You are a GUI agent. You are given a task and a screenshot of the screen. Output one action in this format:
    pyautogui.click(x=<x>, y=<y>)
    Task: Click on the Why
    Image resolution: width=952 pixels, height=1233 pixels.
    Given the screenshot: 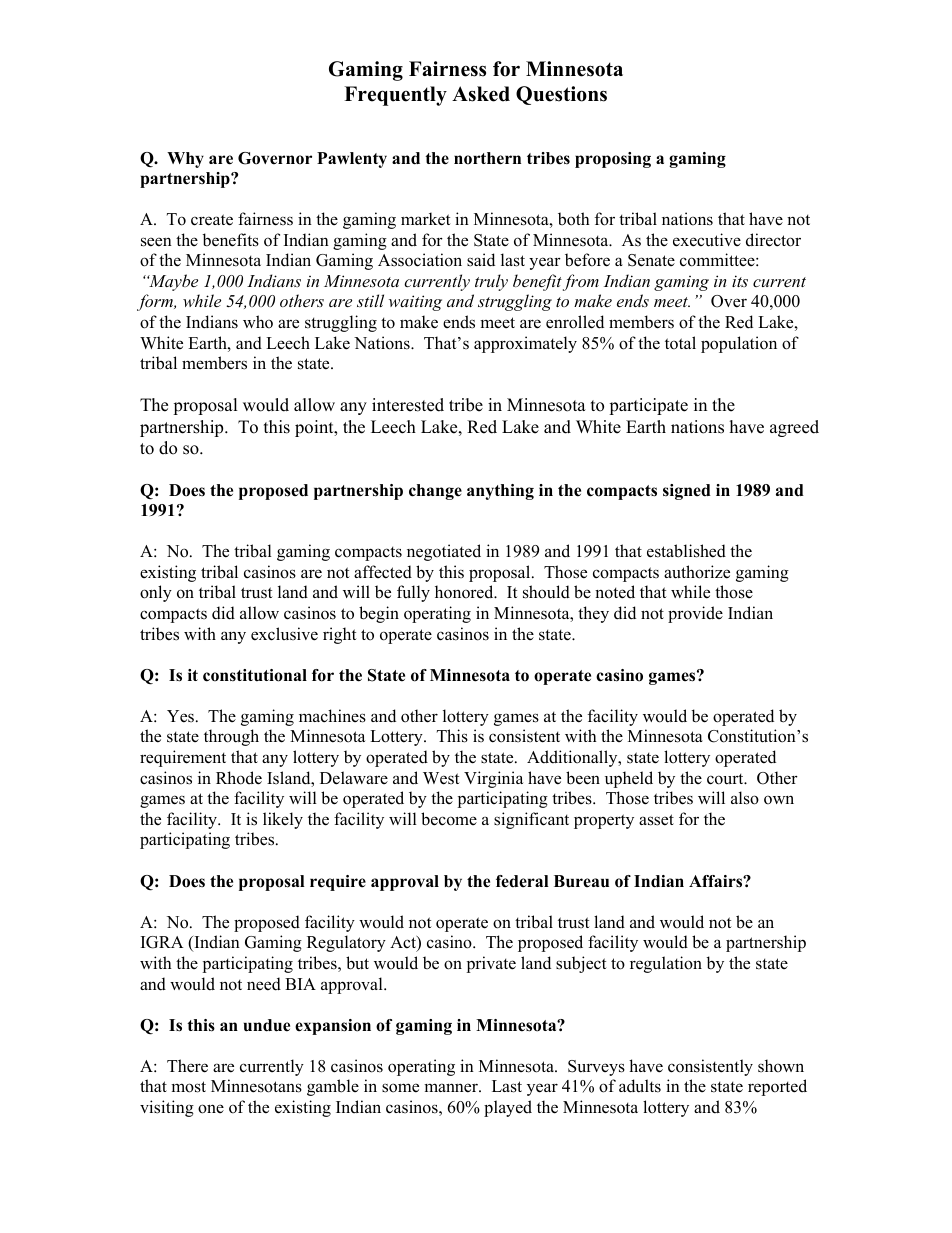 What is the action you would take?
    pyautogui.click(x=185, y=160)
